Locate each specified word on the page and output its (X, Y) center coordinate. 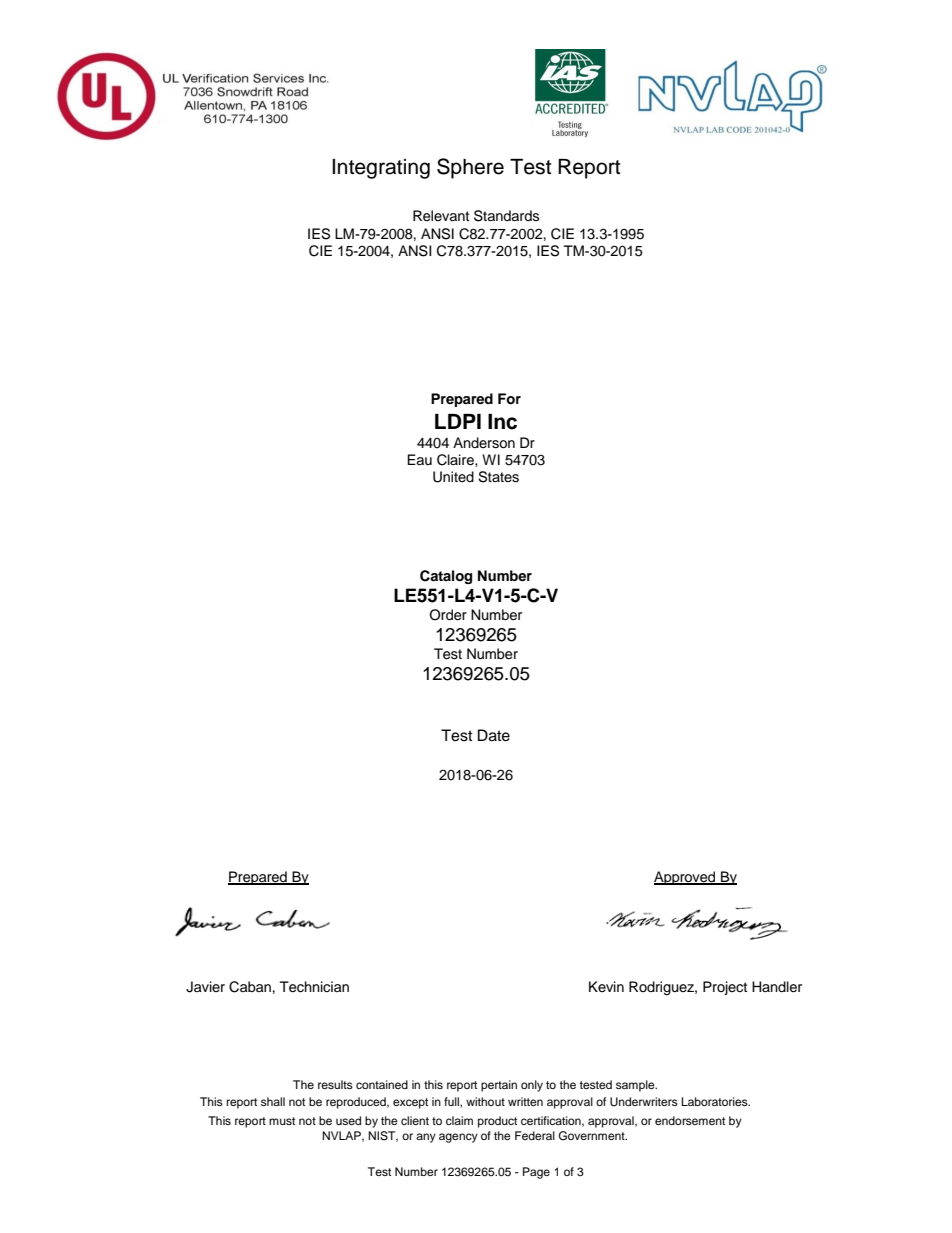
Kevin (606, 986)
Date (494, 735)
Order (448, 615)
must (282, 1121)
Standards (506, 216)
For (509, 399)
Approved (686, 878)
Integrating (381, 169)
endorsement (690, 1120)
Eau (419, 459)
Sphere (470, 168)
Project (725, 988)
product (497, 1122)
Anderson (484, 443)
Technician (314, 987)
